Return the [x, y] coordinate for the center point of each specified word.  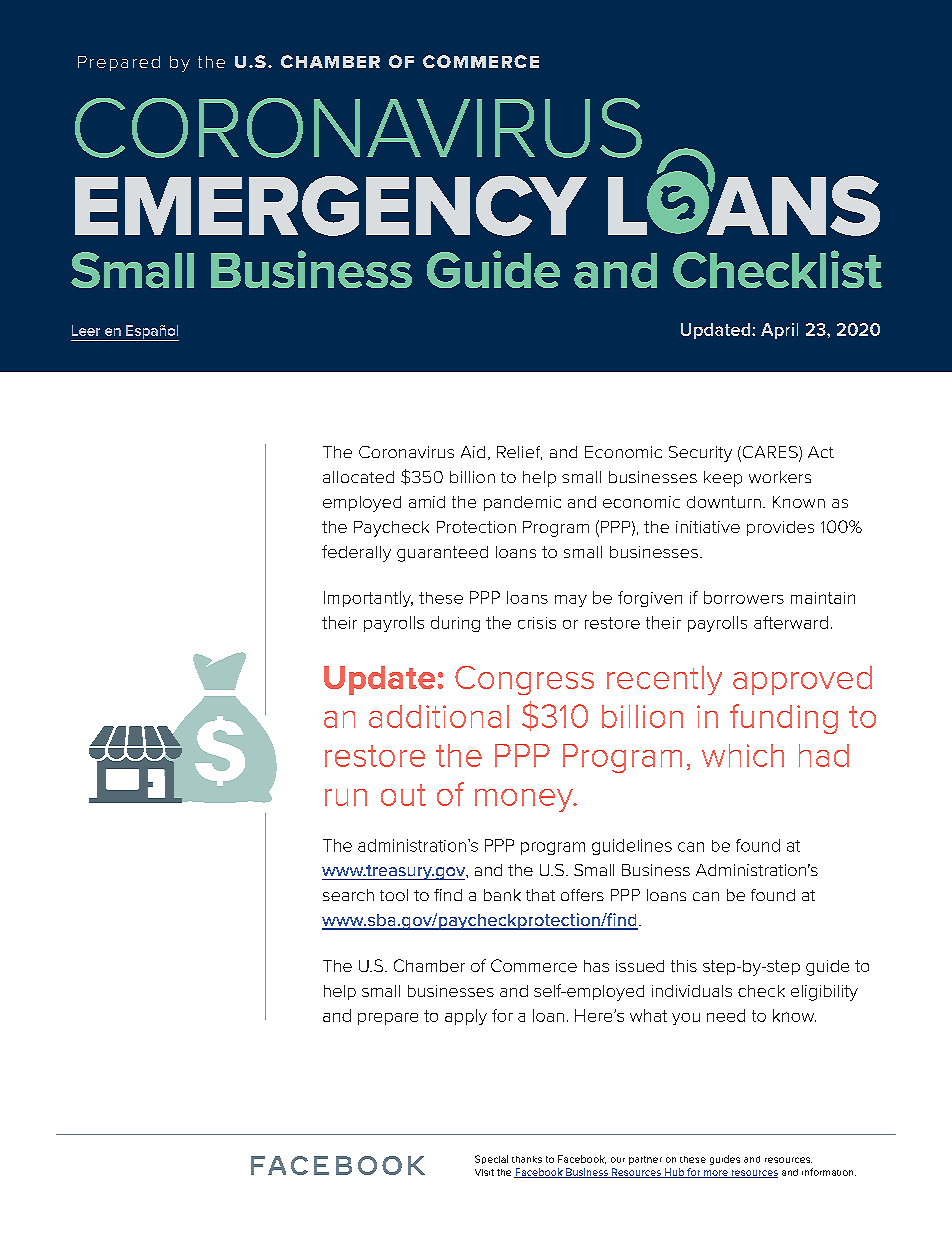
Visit [484, 1172]
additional [439, 716]
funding [784, 719]
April [779, 331]
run [346, 797]
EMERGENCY [331, 206]
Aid [473, 452]
